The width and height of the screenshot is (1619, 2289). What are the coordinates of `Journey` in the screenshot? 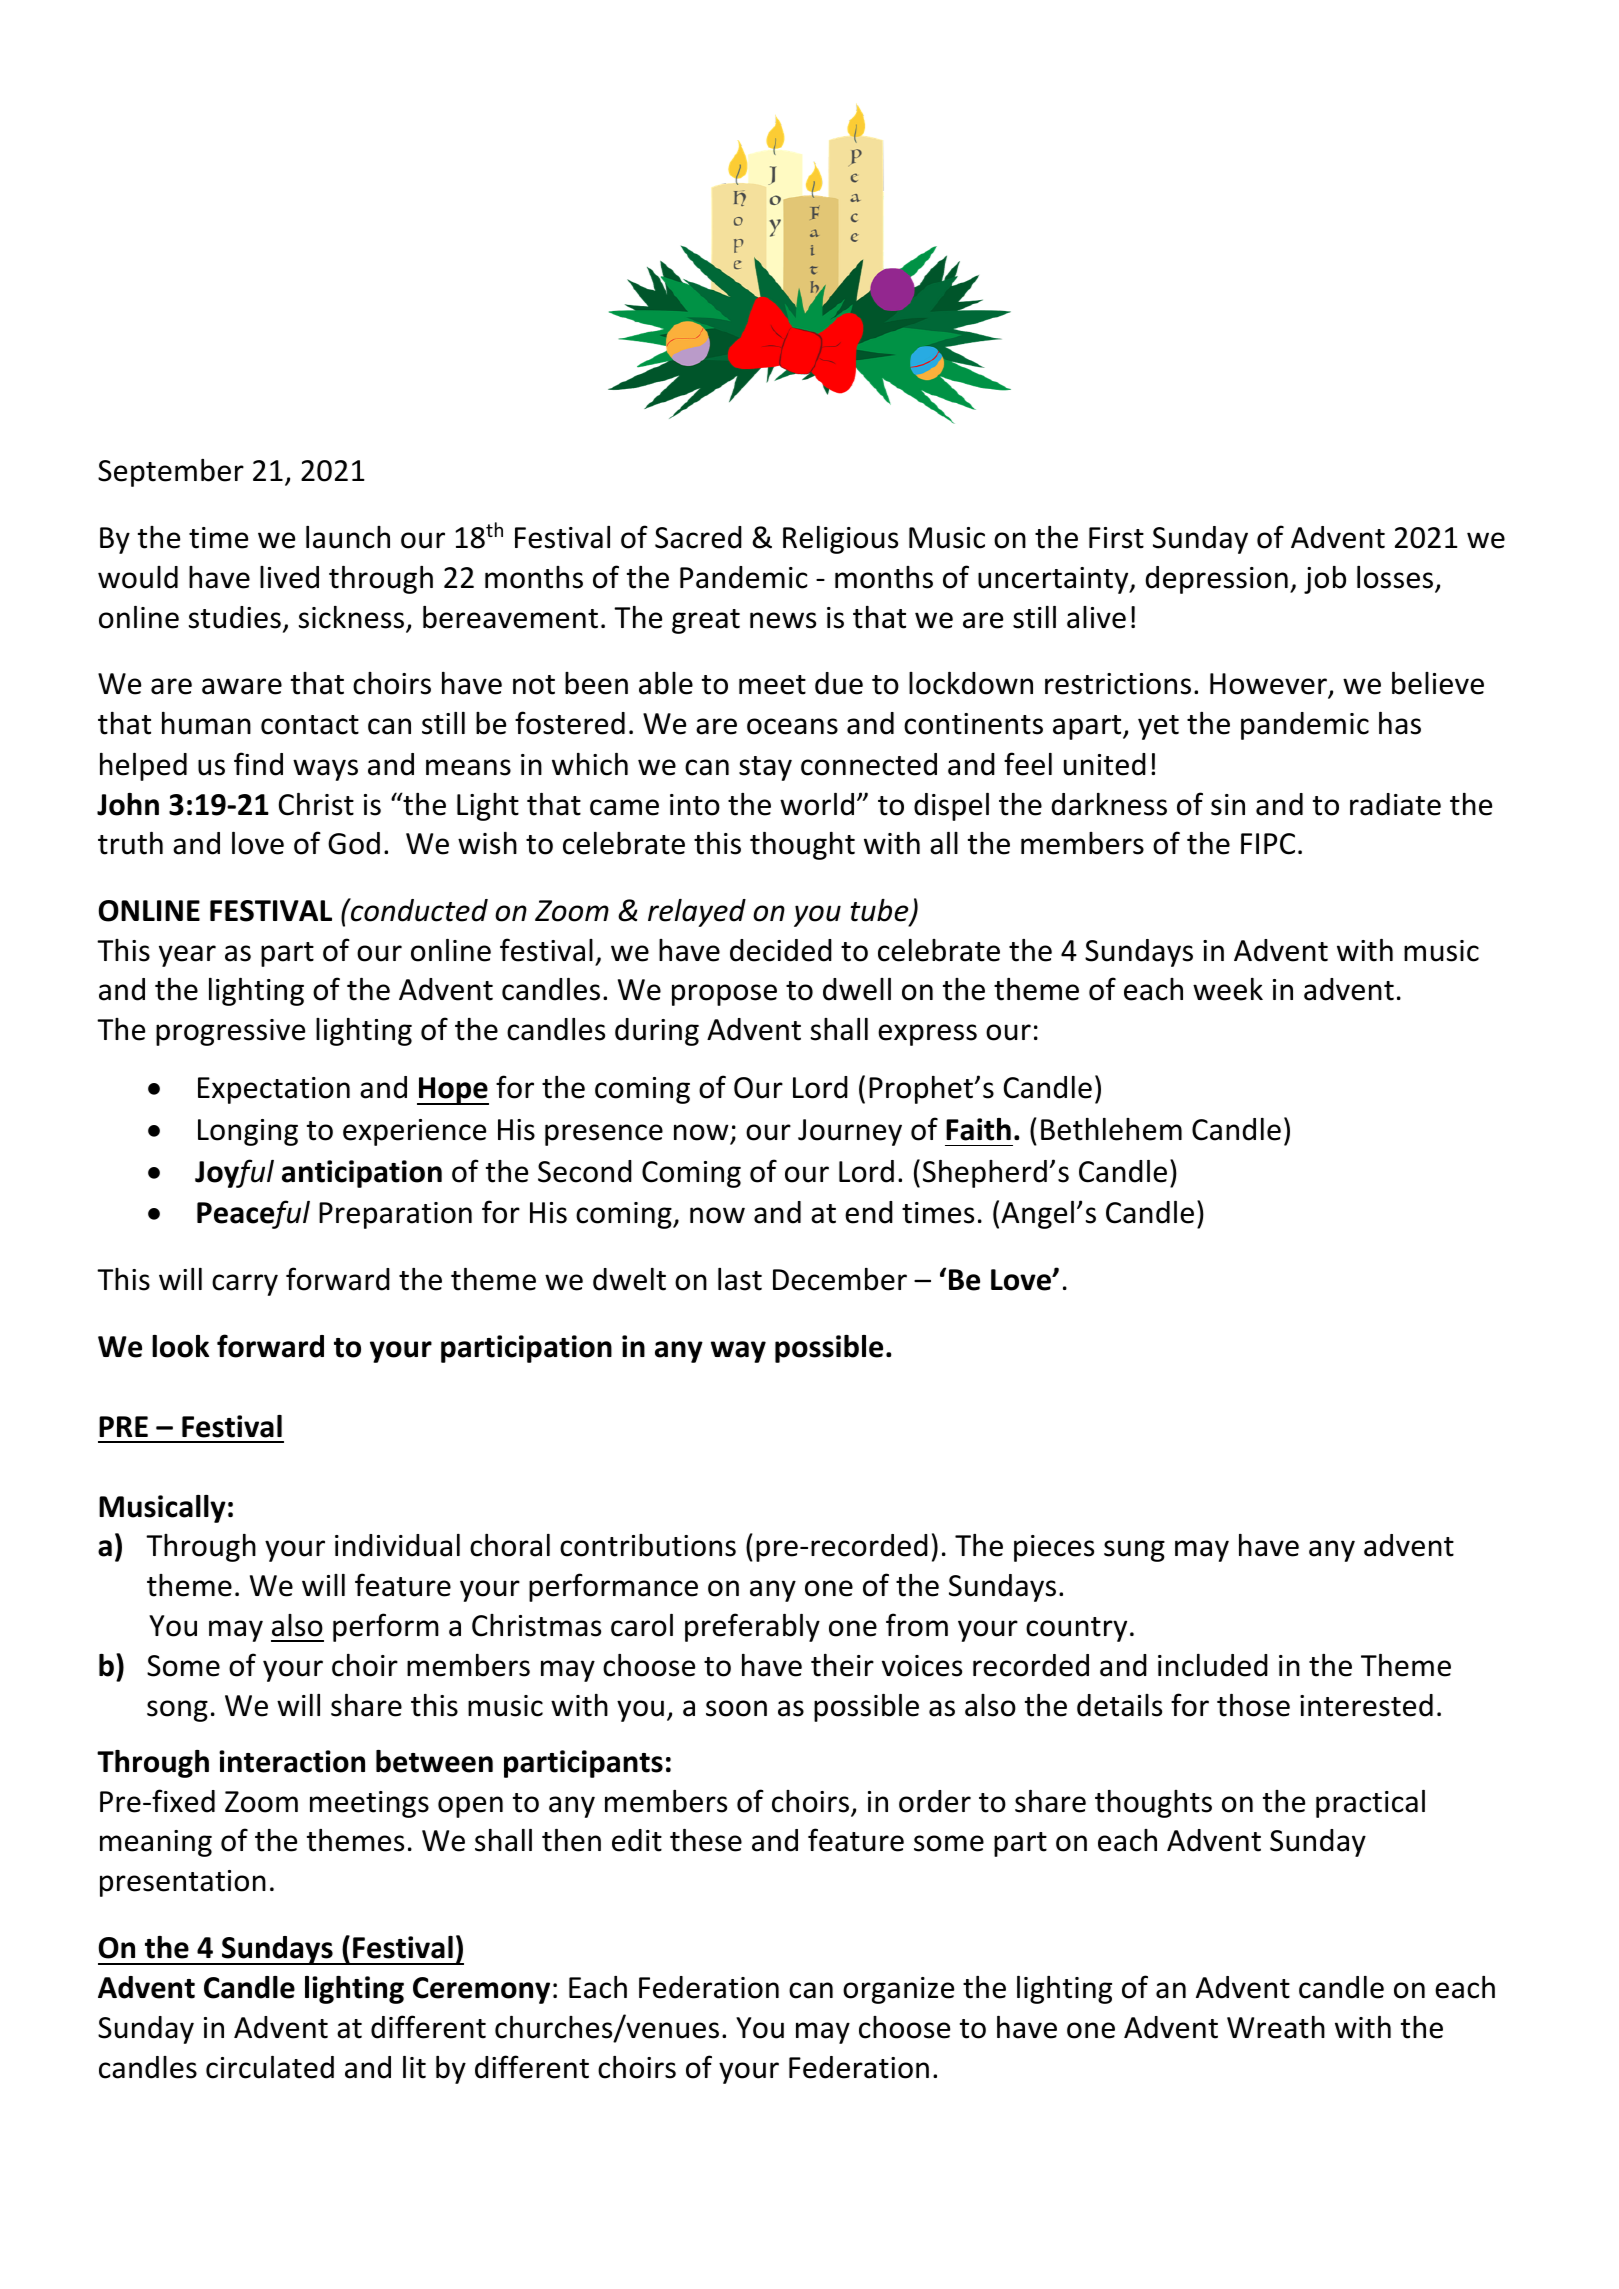 It's located at (850, 1132).
